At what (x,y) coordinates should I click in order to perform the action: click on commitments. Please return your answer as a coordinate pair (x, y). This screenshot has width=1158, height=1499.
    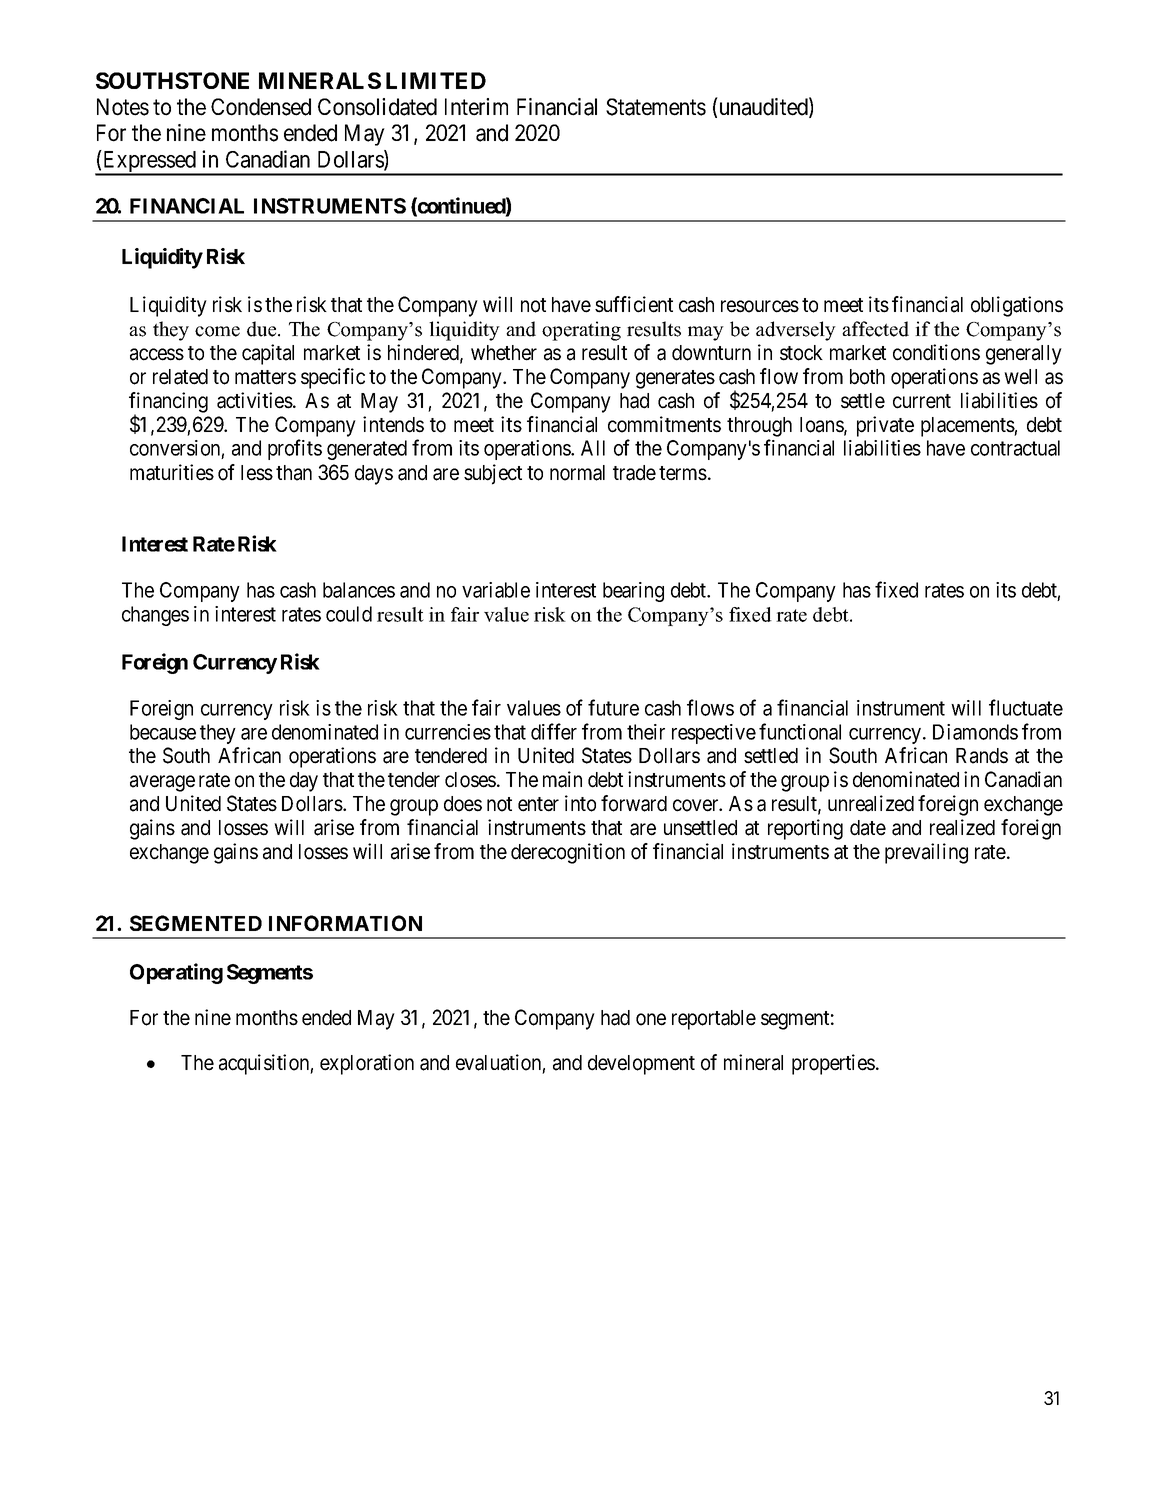
    Looking at the image, I should click on (664, 424).
